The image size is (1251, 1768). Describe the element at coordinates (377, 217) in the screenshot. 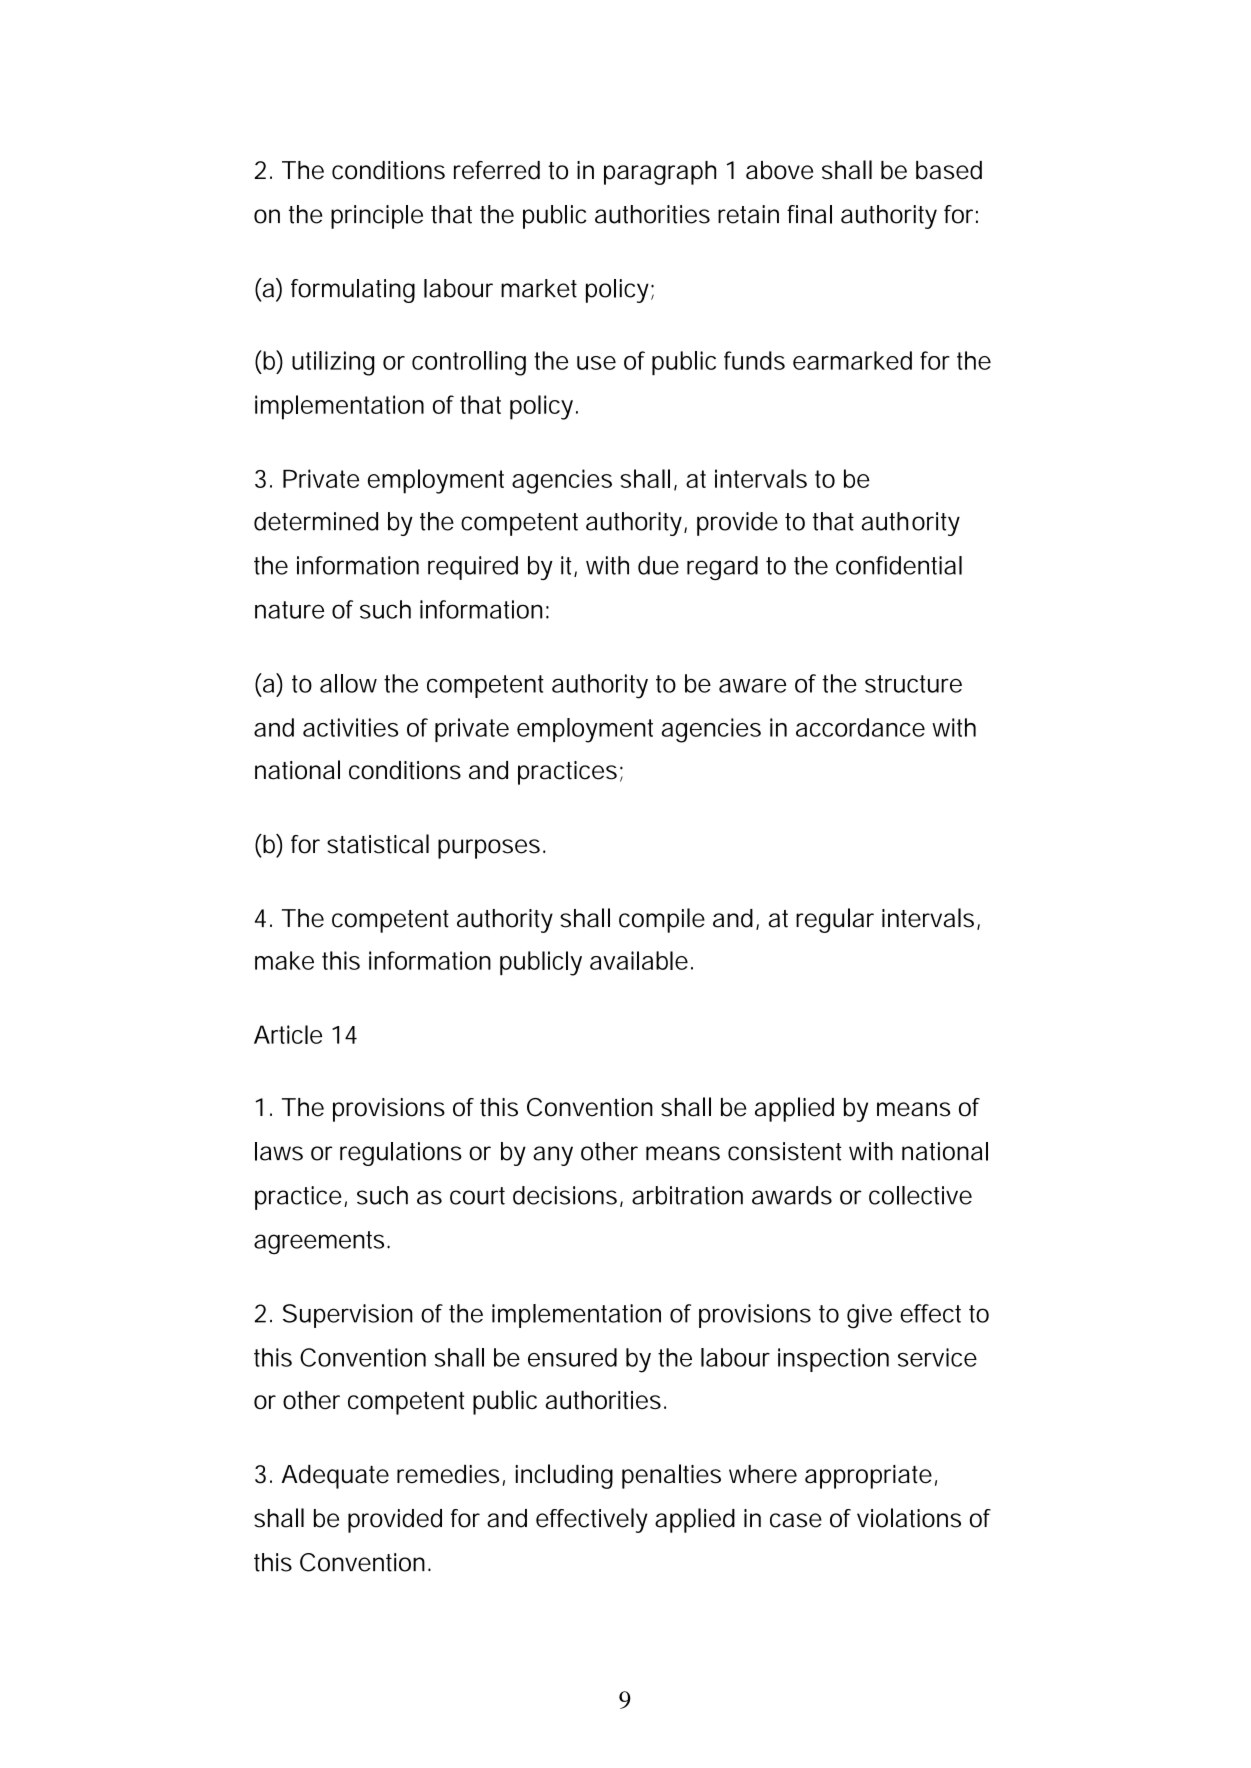

I see `principle` at that location.
